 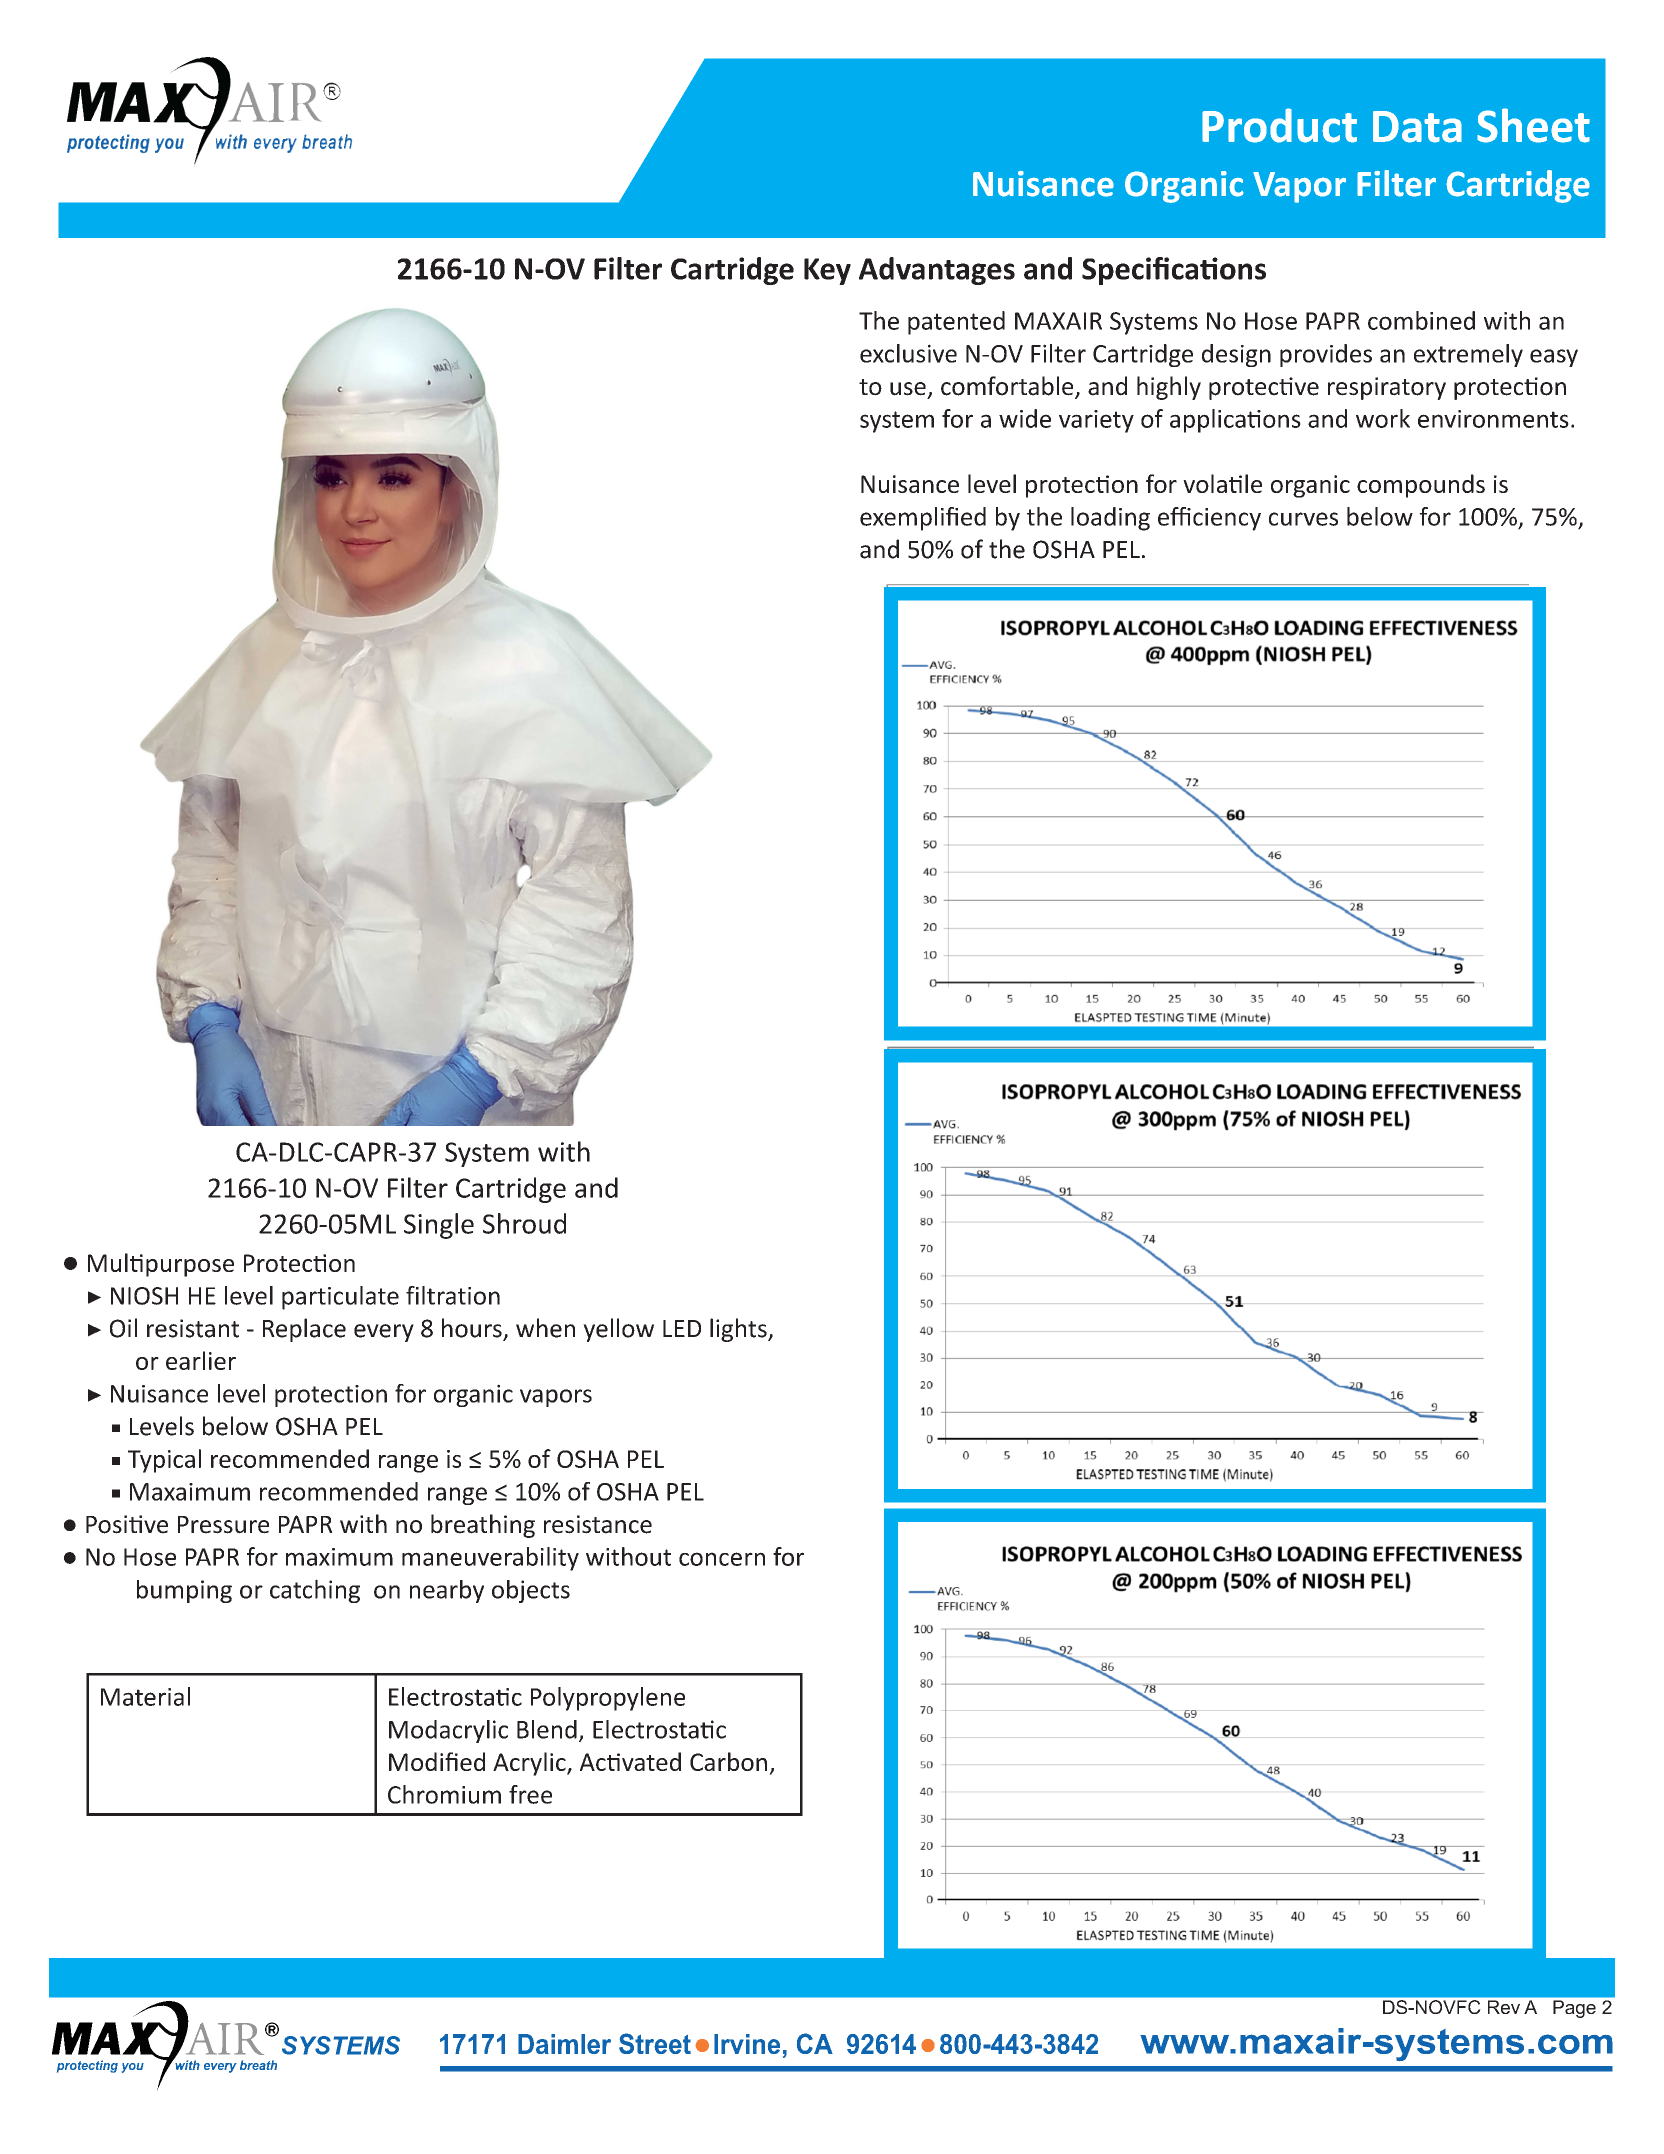 What do you see at coordinates (827, 271) in the image?
I see `Key` at bounding box center [827, 271].
